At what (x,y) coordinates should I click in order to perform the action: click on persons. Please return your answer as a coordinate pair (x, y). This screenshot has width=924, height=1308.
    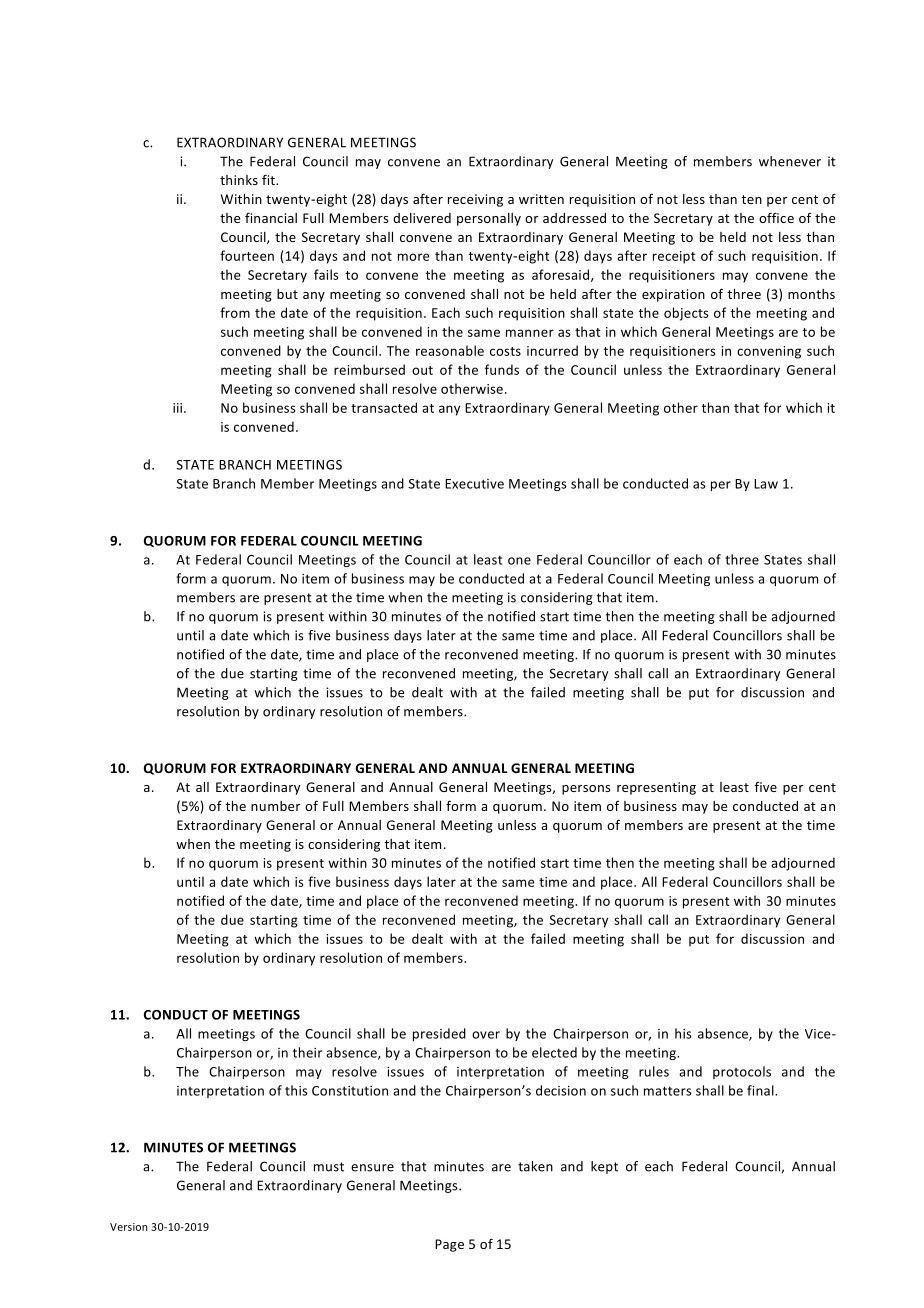
    Looking at the image, I should click on (586, 790).
